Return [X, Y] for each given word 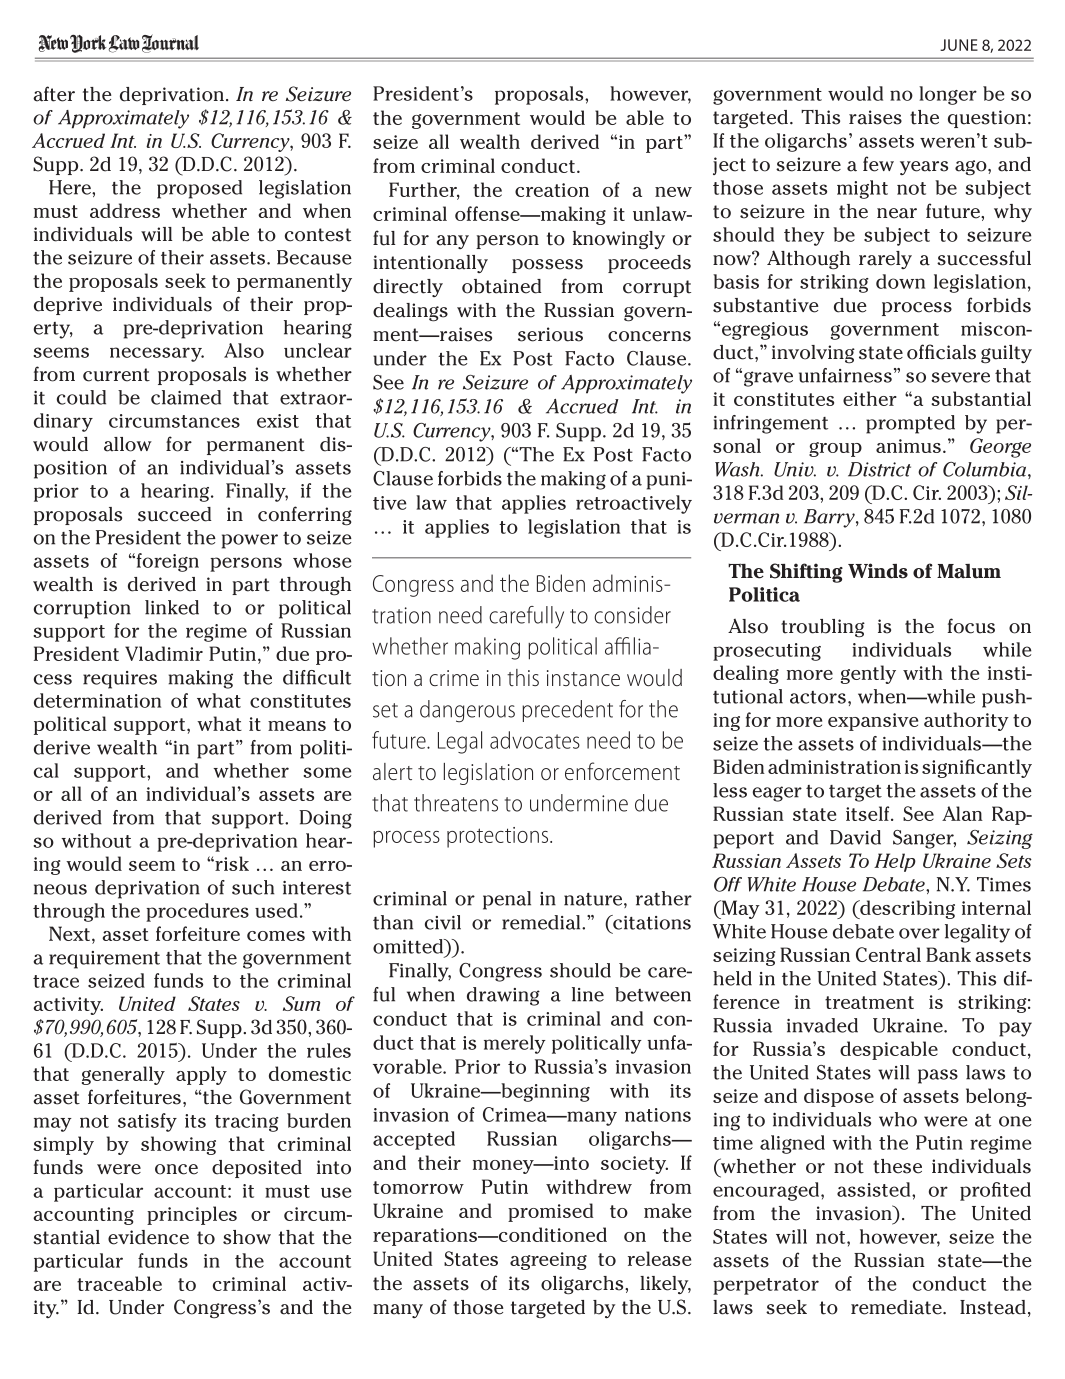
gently [868, 674]
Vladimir [164, 653]
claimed [186, 397]
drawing [503, 996]
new [673, 192]
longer [948, 95]
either [870, 398]
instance [583, 678]
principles [192, 1215]
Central [888, 954]
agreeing [548, 1261]
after [54, 94]
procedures [197, 912]
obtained [502, 286]
